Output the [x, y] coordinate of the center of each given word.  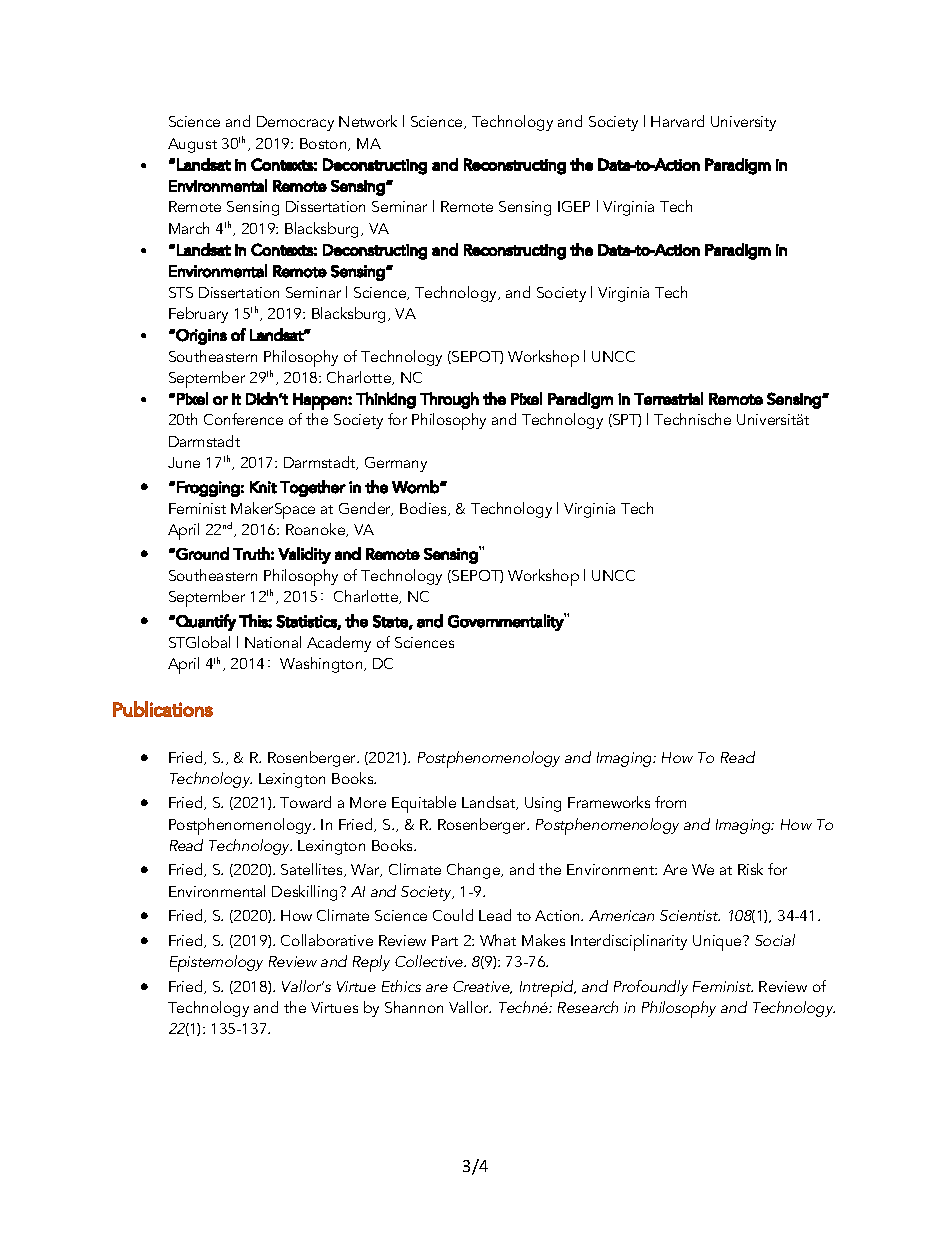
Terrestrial [668, 398]
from [670, 802]
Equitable [424, 804]
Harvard [677, 121]
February [198, 315]
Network [368, 121]
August [192, 145]
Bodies [424, 509]
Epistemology [216, 963]
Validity [304, 555]
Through [449, 400]
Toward [305, 802]
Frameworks [609, 802]
